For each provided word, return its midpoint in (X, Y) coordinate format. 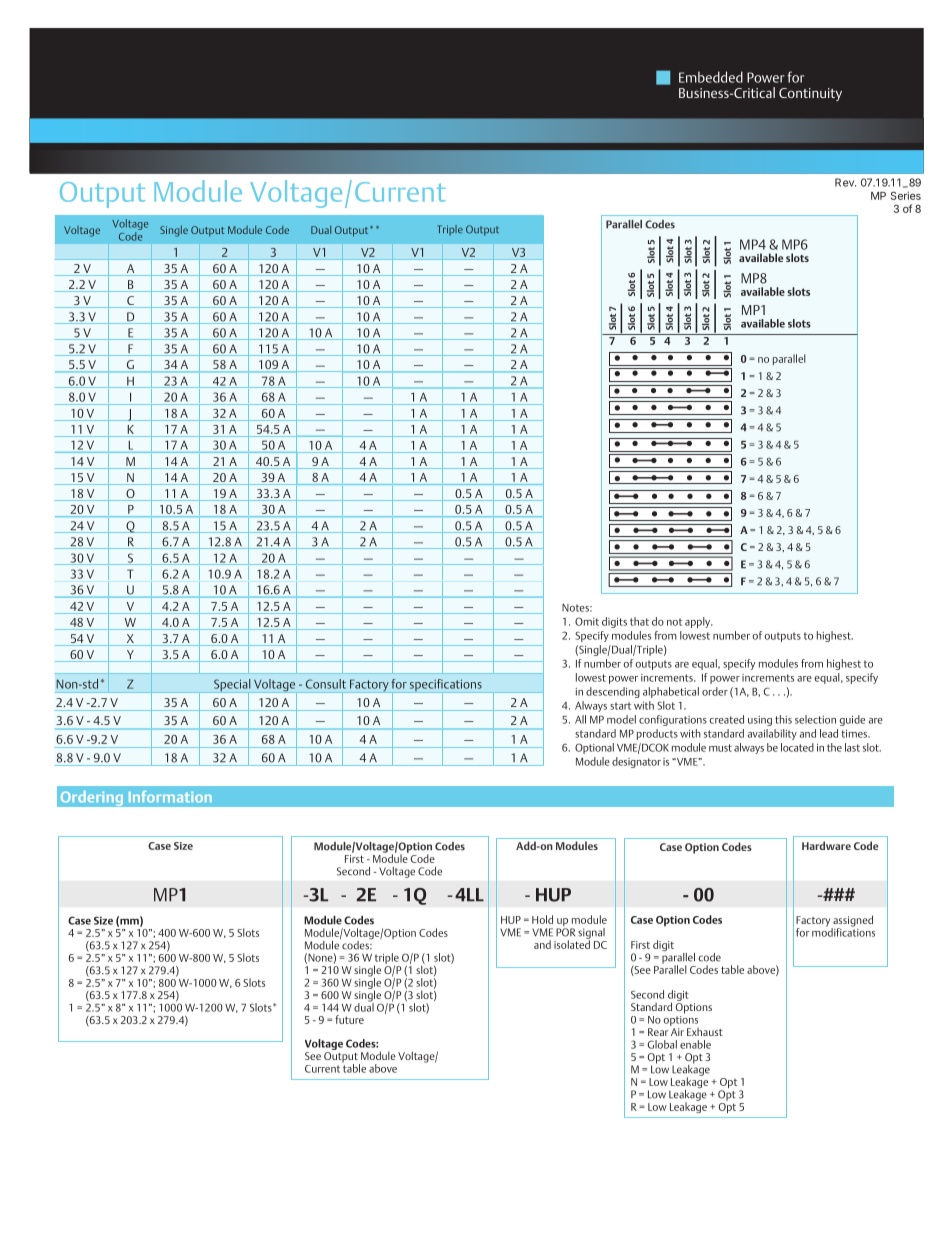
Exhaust (705, 1032)
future (349, 1019)
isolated (572, 943)
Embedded (711, 77)
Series (906, 195)
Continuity (810, 94)
